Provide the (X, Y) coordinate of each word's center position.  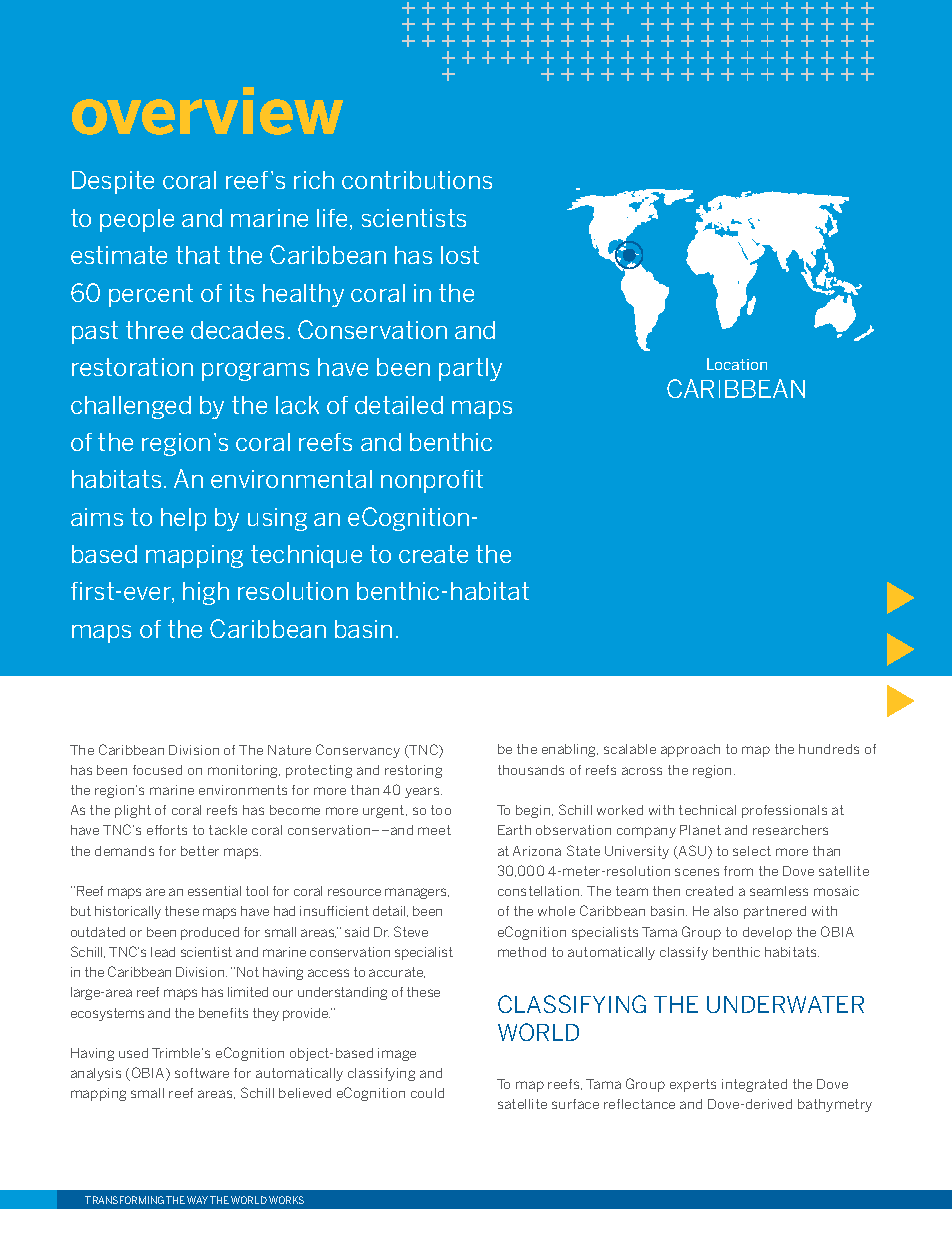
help (183, 519)
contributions (417, 180)
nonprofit (432, 481)
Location (737, 364)
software (202, 1073)
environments (243, 790)
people (137, 220)
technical (707, 810)
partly (470, 369)
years (423, 792)
